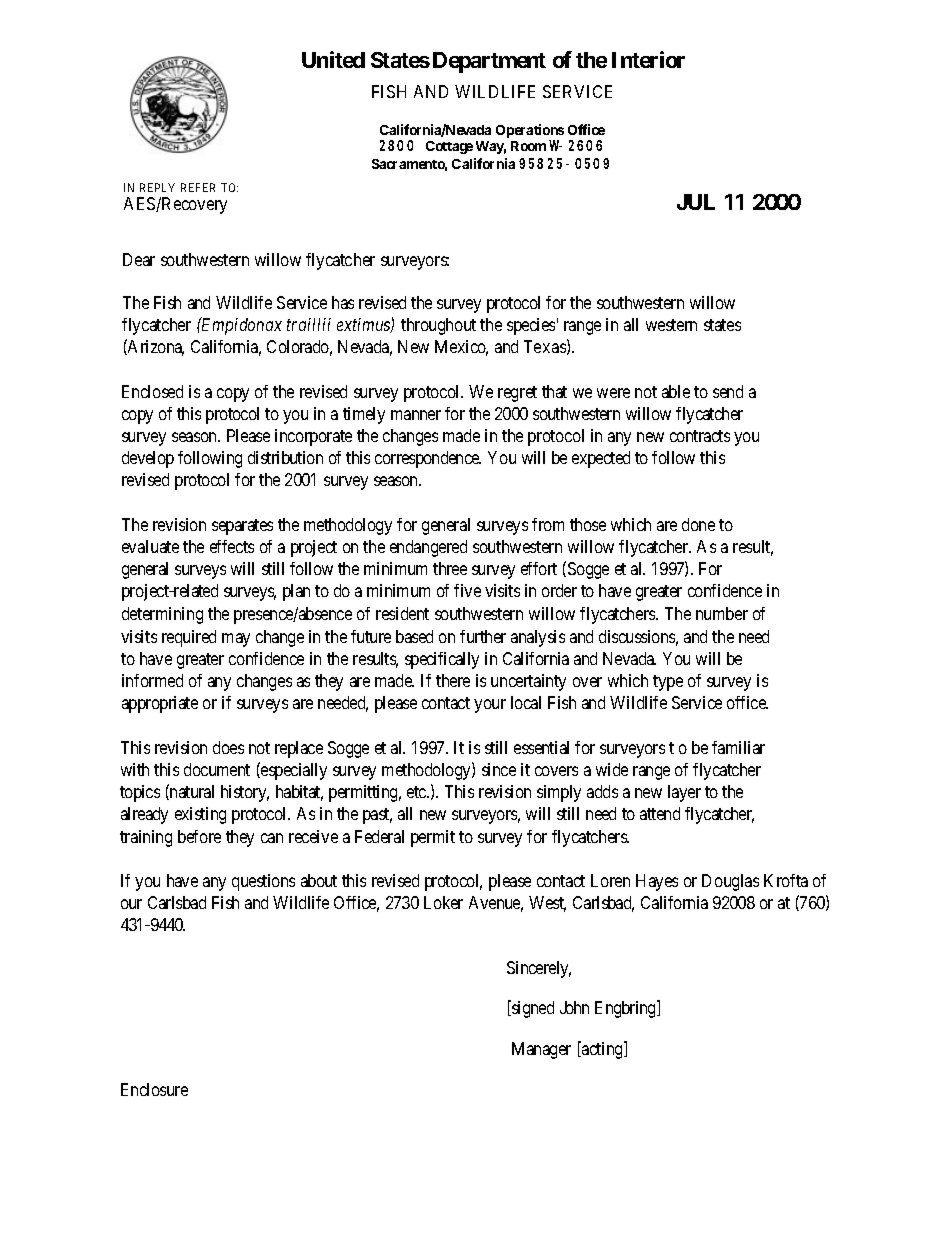  Describe the element at coordinates (232, 546) in the screenshot. I see `effects` at that location.
